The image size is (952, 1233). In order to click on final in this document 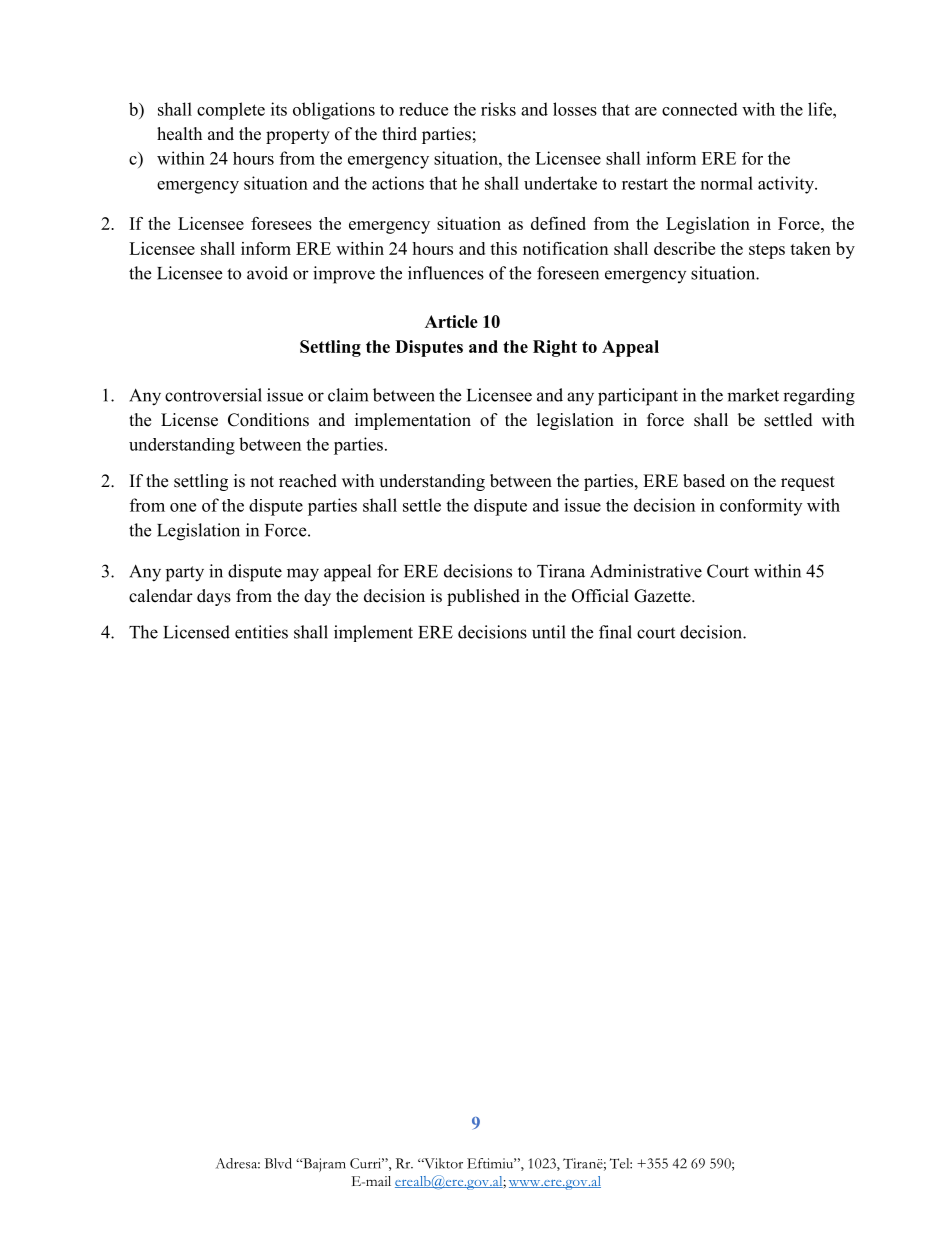, I will do `click(615, 632)`.
